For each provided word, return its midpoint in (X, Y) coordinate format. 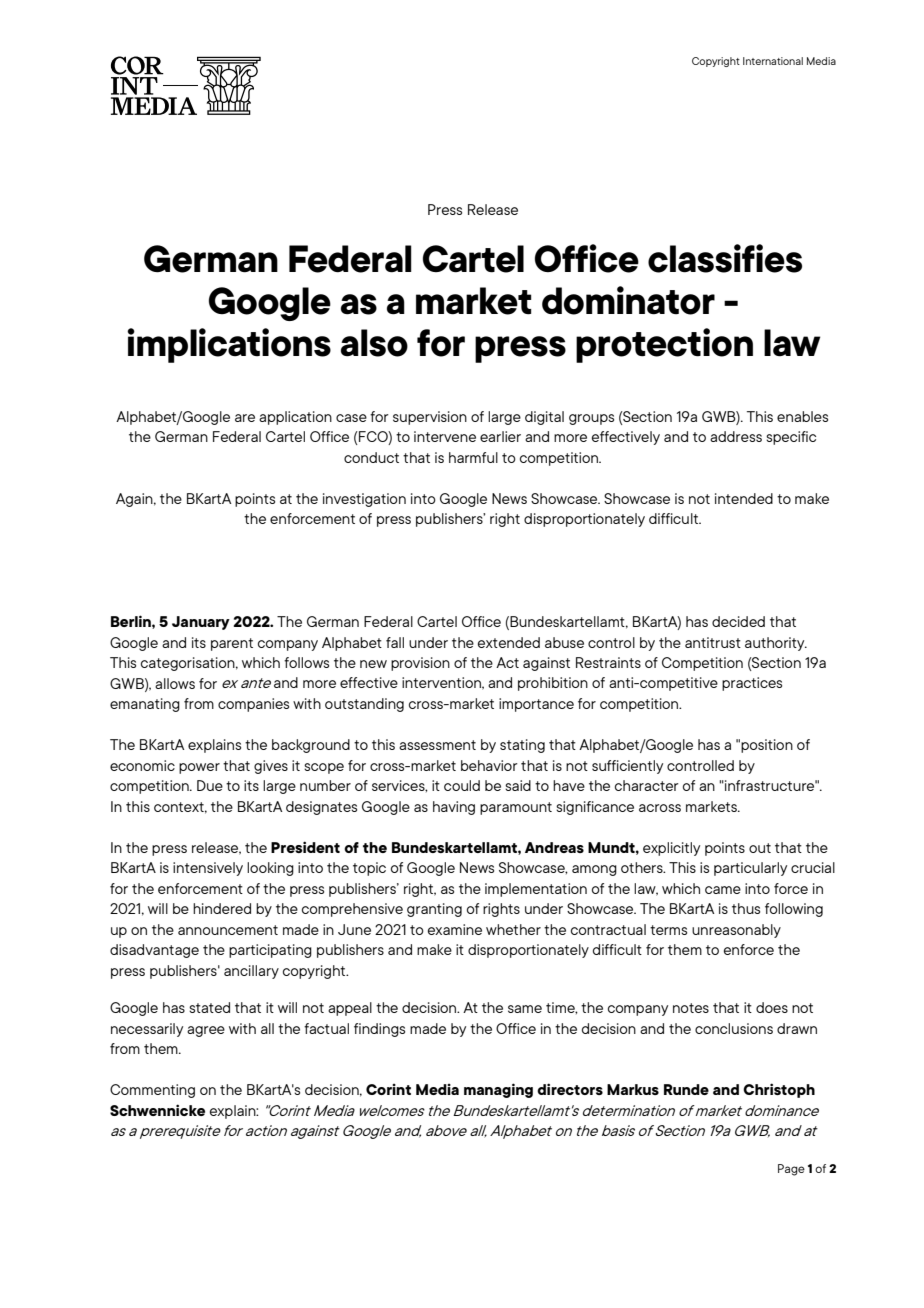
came (723, 890)
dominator (628, 300)
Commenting (152, 1091)
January (201, 623)
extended (509, 642)
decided (738, 621)
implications (229, 345)
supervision (430, 418)
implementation (536, 890)
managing (498, 1090)
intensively (208, 869)
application (295, 418)
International (773, 61)
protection (664, 345)
